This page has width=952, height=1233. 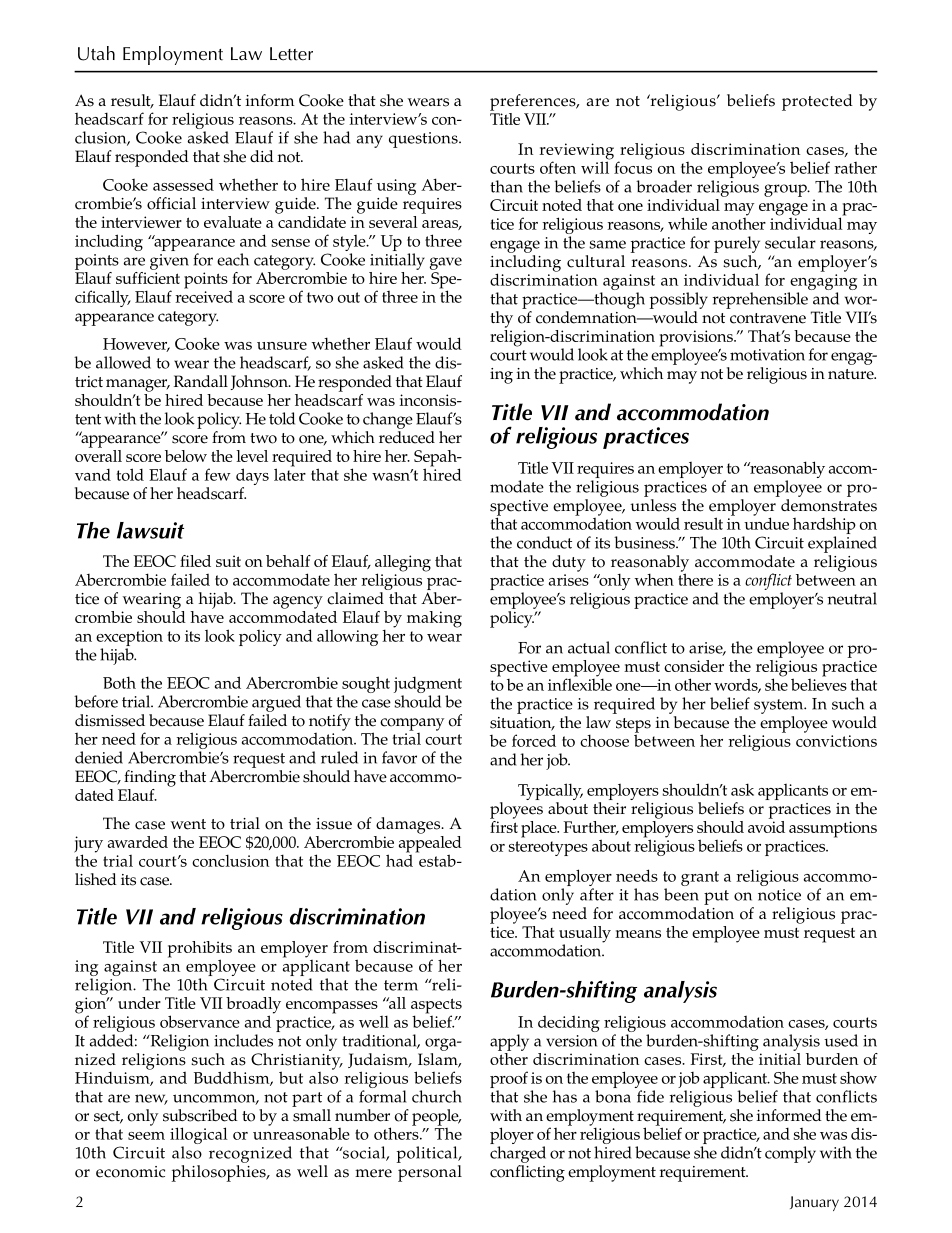 I want to click on exception, so click(x=129, y=638).
